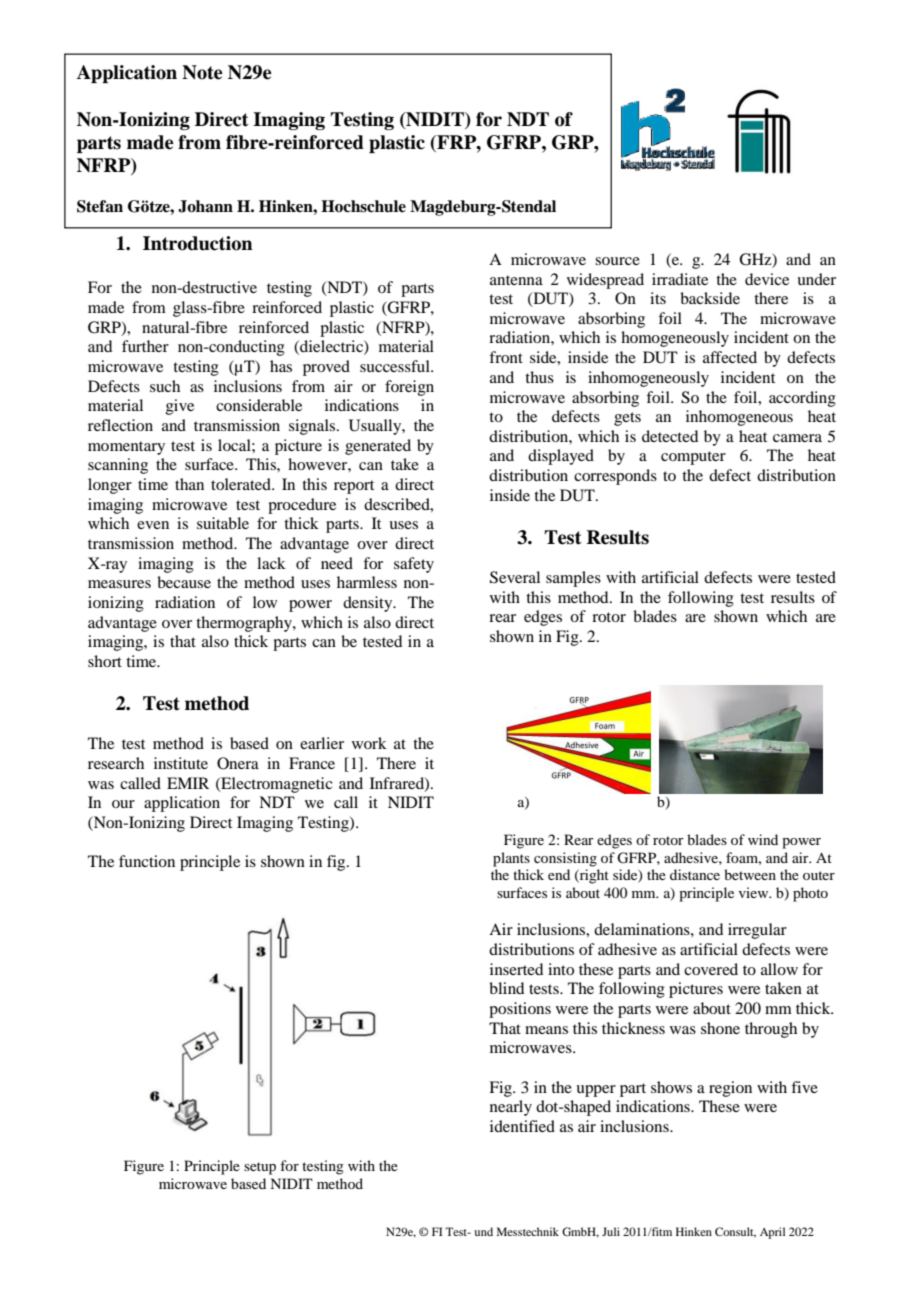 Image resolution: width=924 pixels, height=1308 pixels. Describe the element at coordinates (772, 1233) in the page. I see `April` at that location.
